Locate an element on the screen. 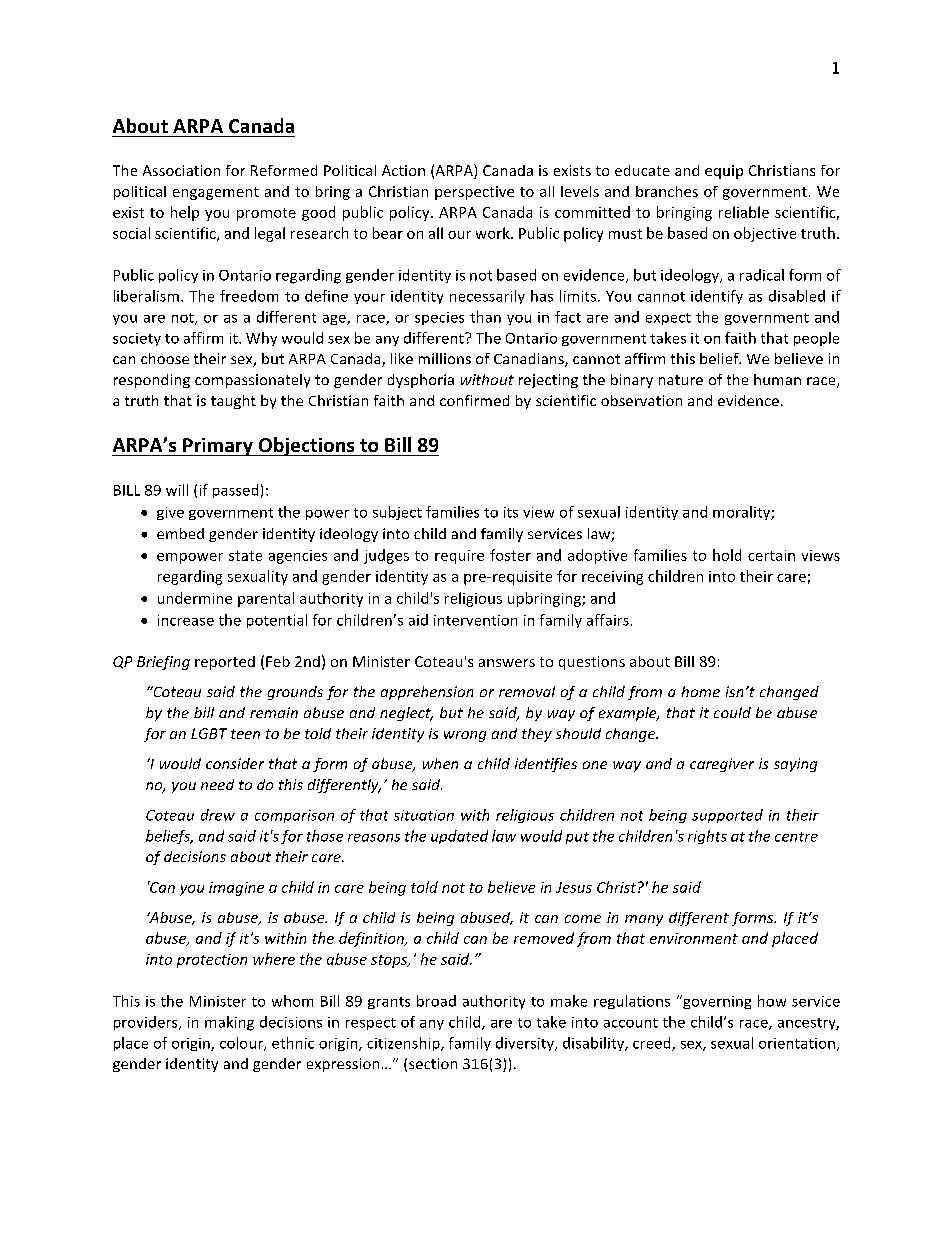 This screenshot has width=952, height=1233. diversity is located at coordinates (526, 1044).
